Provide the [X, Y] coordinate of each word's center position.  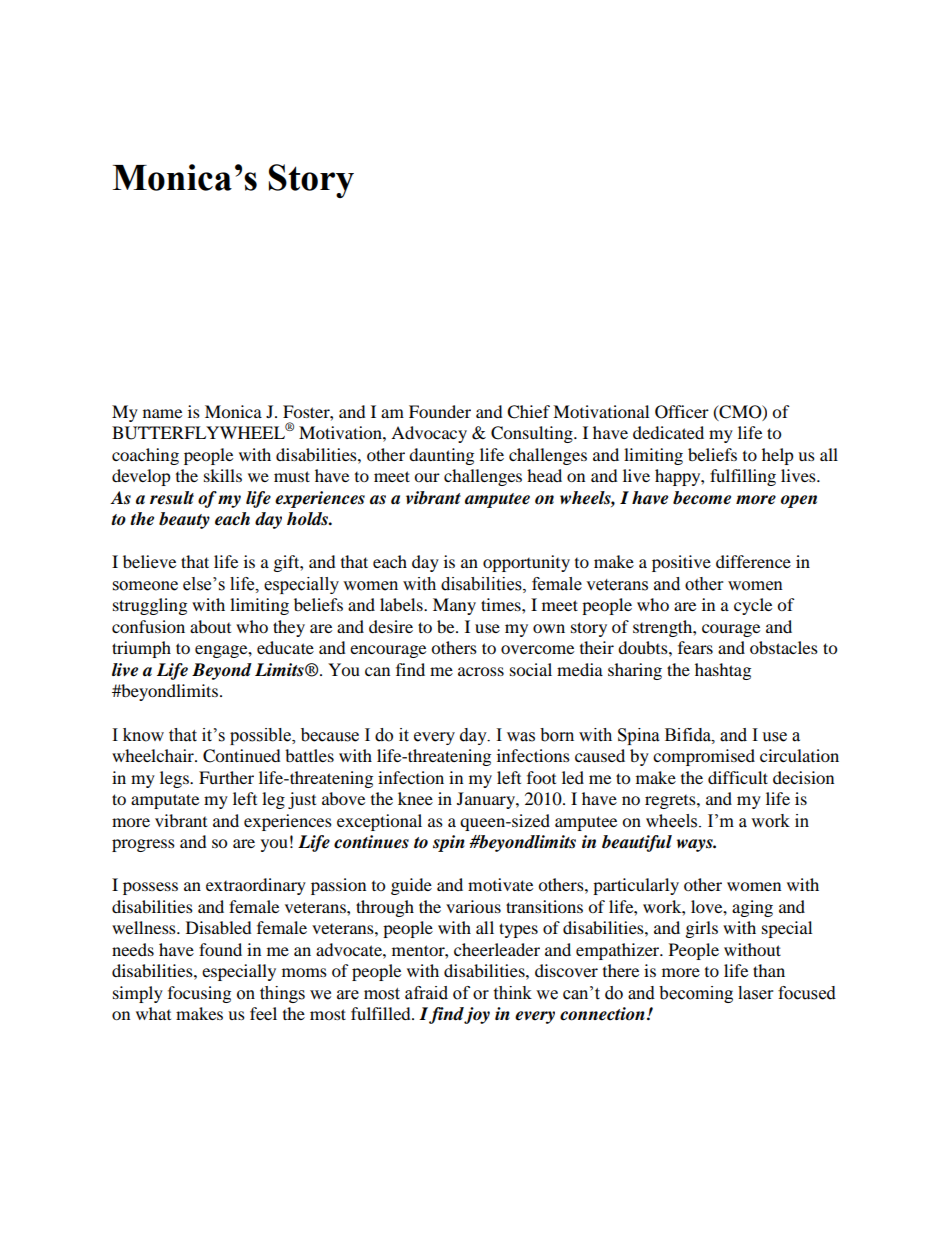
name [162, 413]
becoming [696, 994]
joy [477, 1015]
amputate [165, 801]
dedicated [668, 432]
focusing [199, 994]
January [487, 800]
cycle [753, 606]
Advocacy [429, 434]
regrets [671, 802]
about [210, 626]
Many [454, 606]
